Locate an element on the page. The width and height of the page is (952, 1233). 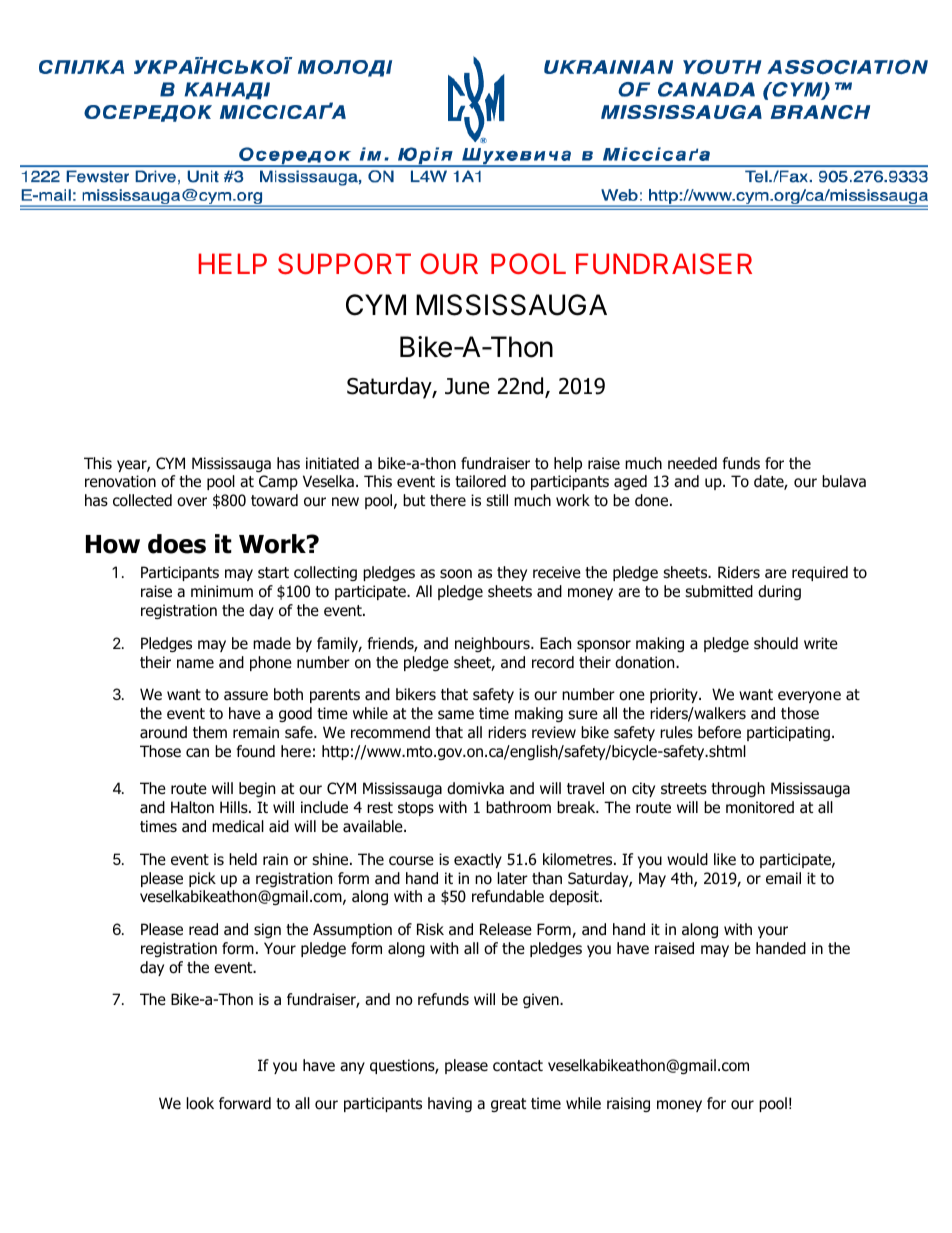
priority is located at coordinates (675, 695).
